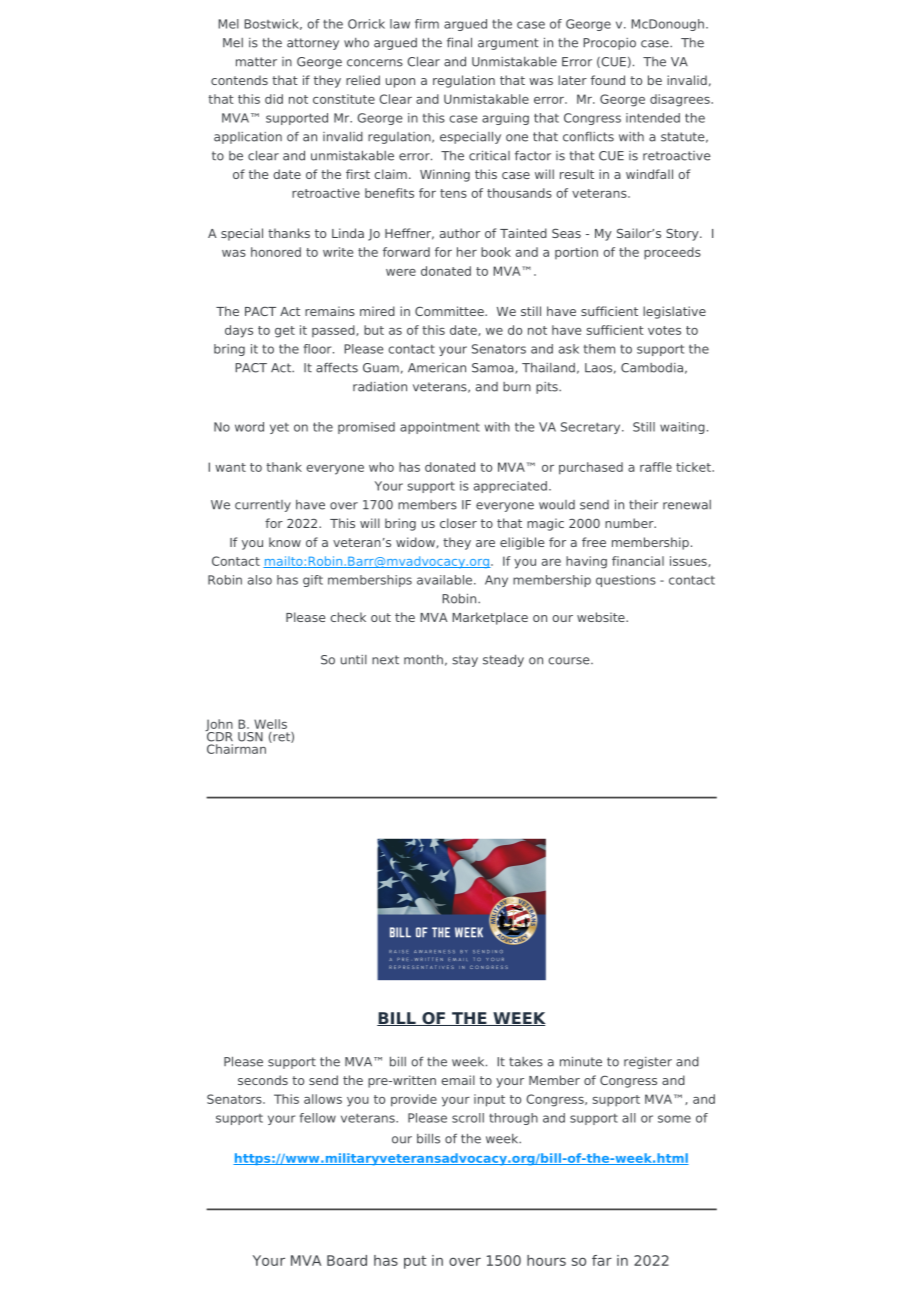 Image resolution: width=924 pixels, height=1308 pixels. Describe the element at coordinates (459, 42) in the document. I see `final` at that location.
